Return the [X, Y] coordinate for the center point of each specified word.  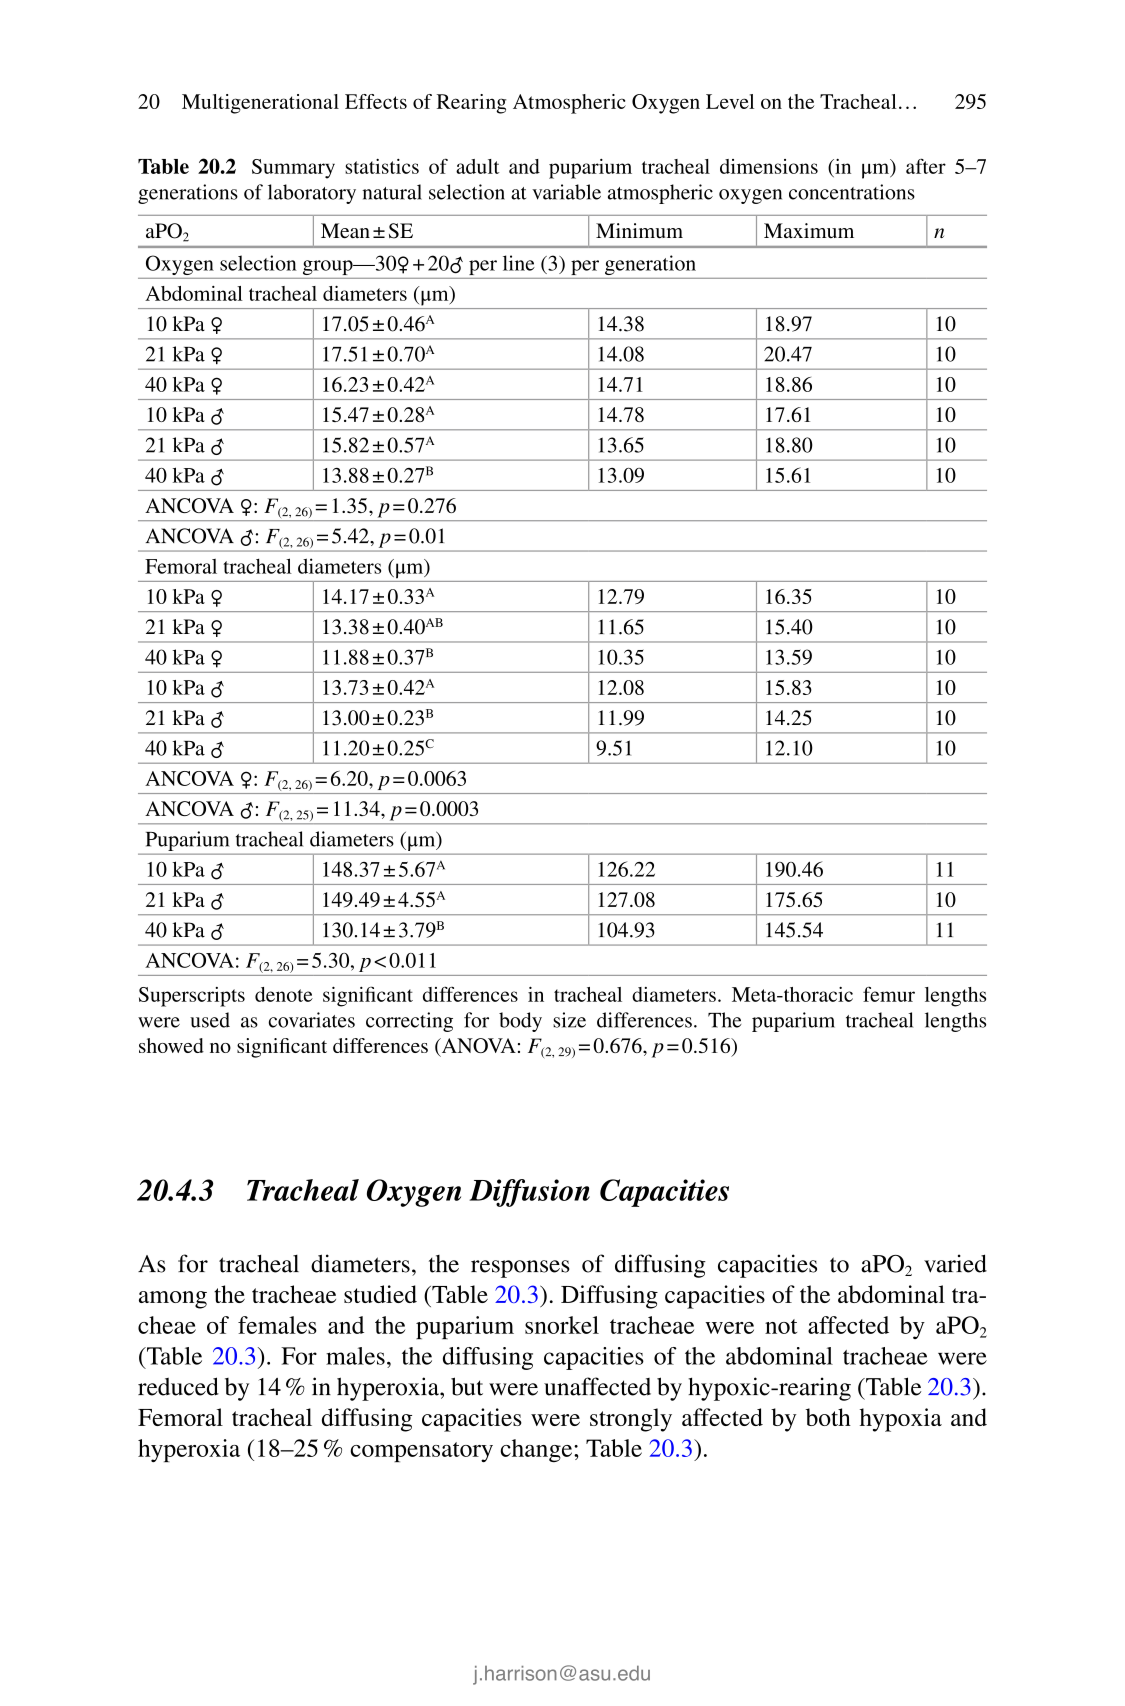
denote [284, 994]
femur [889, 994]
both [828, 1417]
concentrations [852, 192]
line [519, 263]
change [537, 1450]
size [569, 1020]
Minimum [639, 231]
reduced [178, 1386]
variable [566, 192]
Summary [293, 169]
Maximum [809, 230]
